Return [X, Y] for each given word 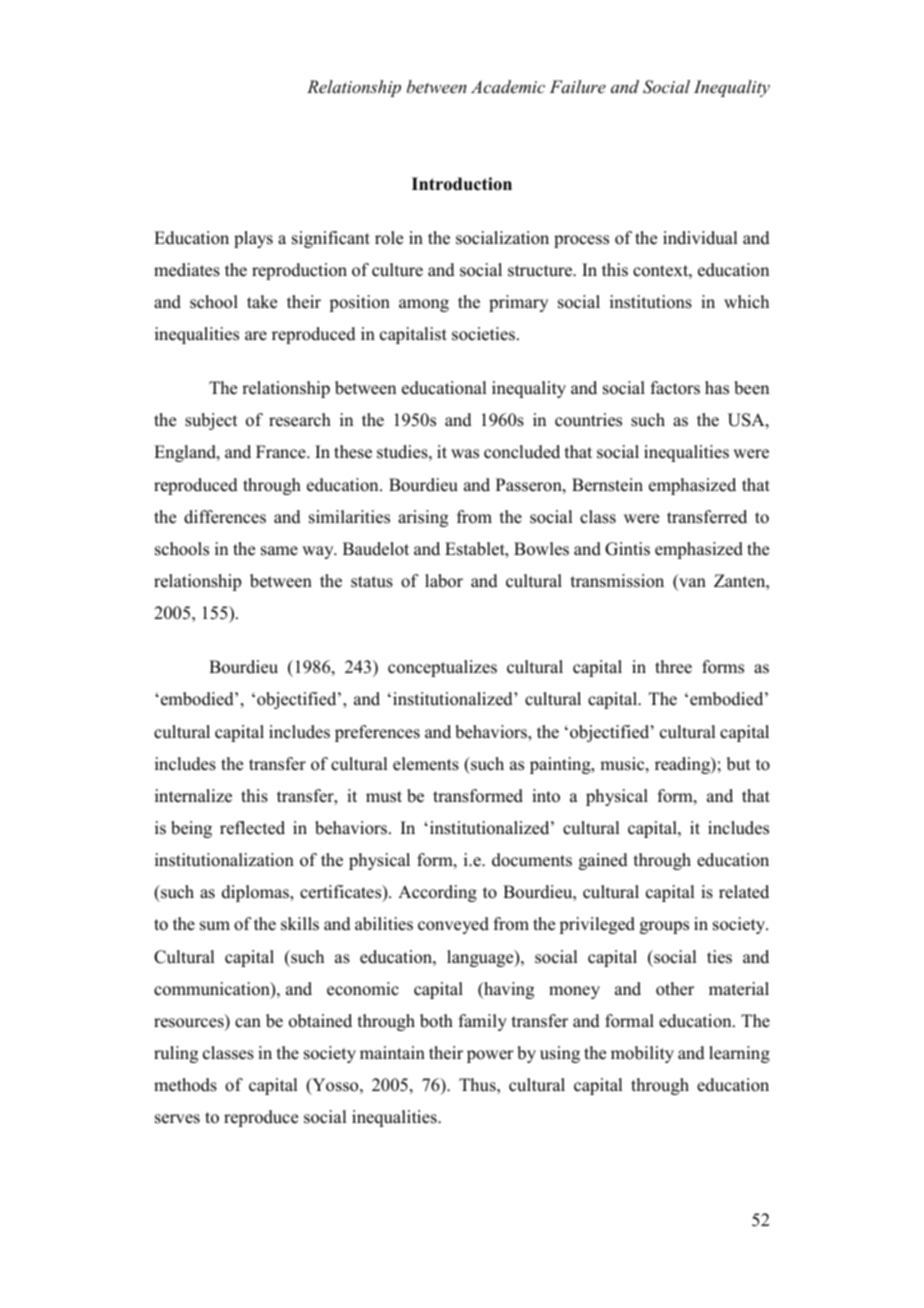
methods [185, 1085]
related [744, 892]
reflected [252, 828]
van [691, 584]
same [279, 551]
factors [675, 388]
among [424, 305]
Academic [508, 86]
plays [253, 239]
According [437, 893]
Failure [578, 86]
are [256, 336]
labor [444, 581]
